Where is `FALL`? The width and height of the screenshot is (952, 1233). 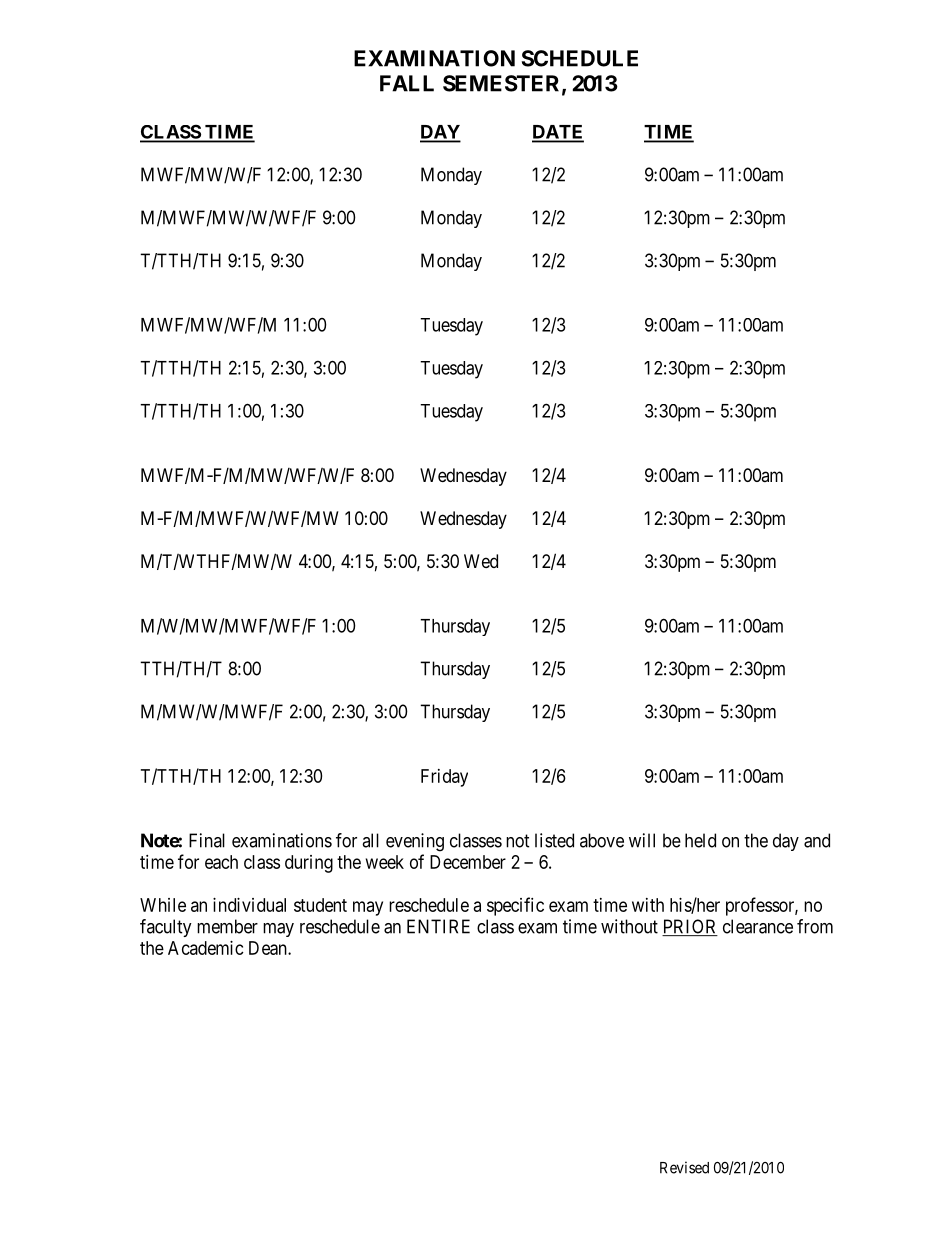 FALL is located at coordinates (407, 83).
